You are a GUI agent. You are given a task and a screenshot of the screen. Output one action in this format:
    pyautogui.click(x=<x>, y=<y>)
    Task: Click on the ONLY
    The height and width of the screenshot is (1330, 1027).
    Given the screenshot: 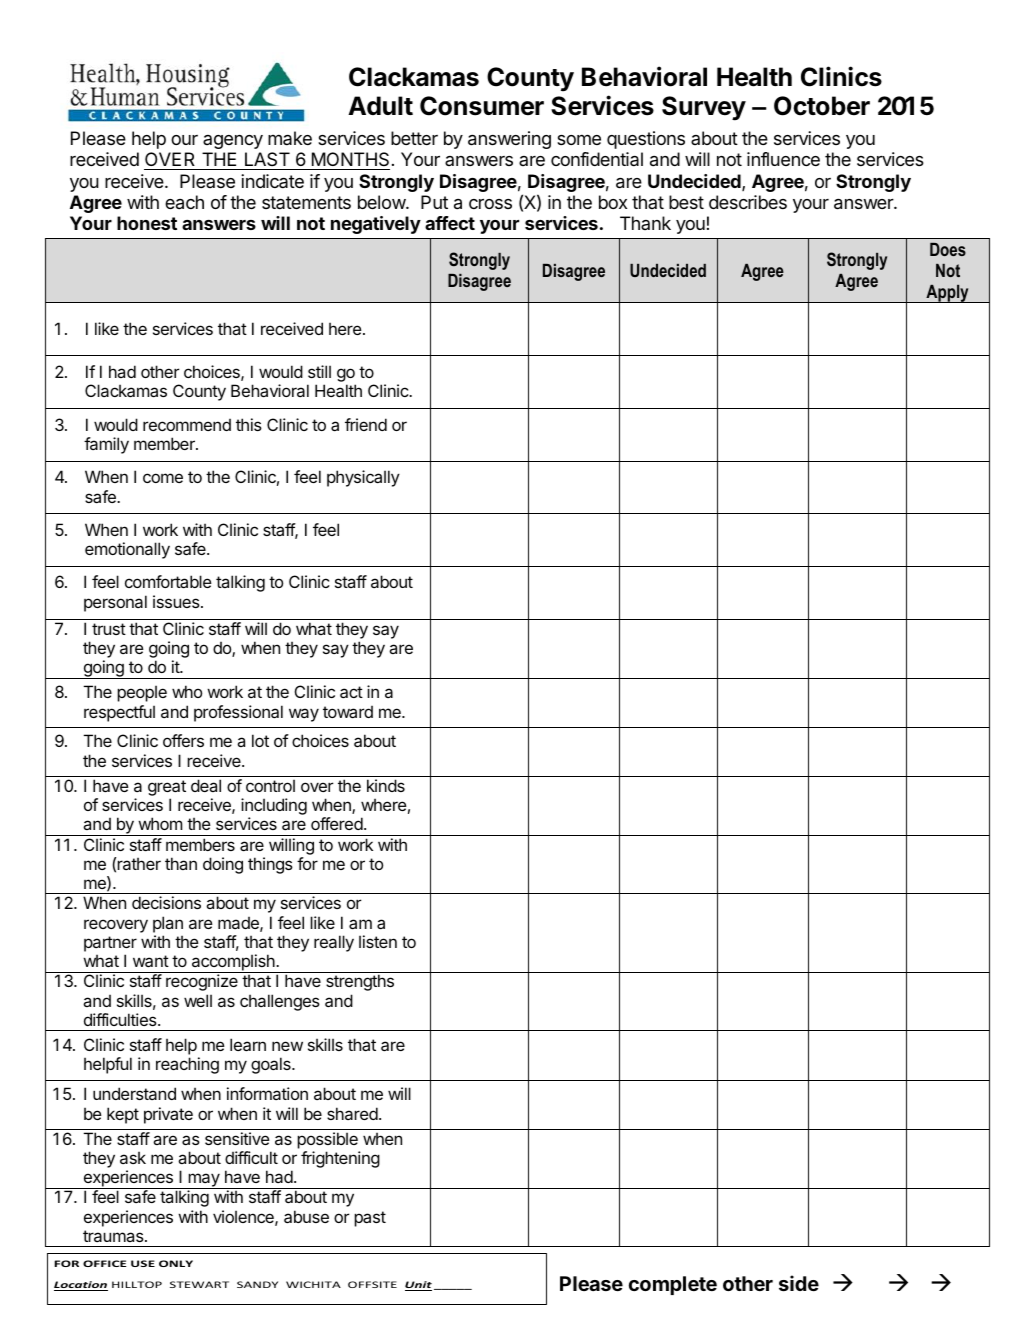 What is the action you would take?
    pyautogui.click(x=176, y=1263)
